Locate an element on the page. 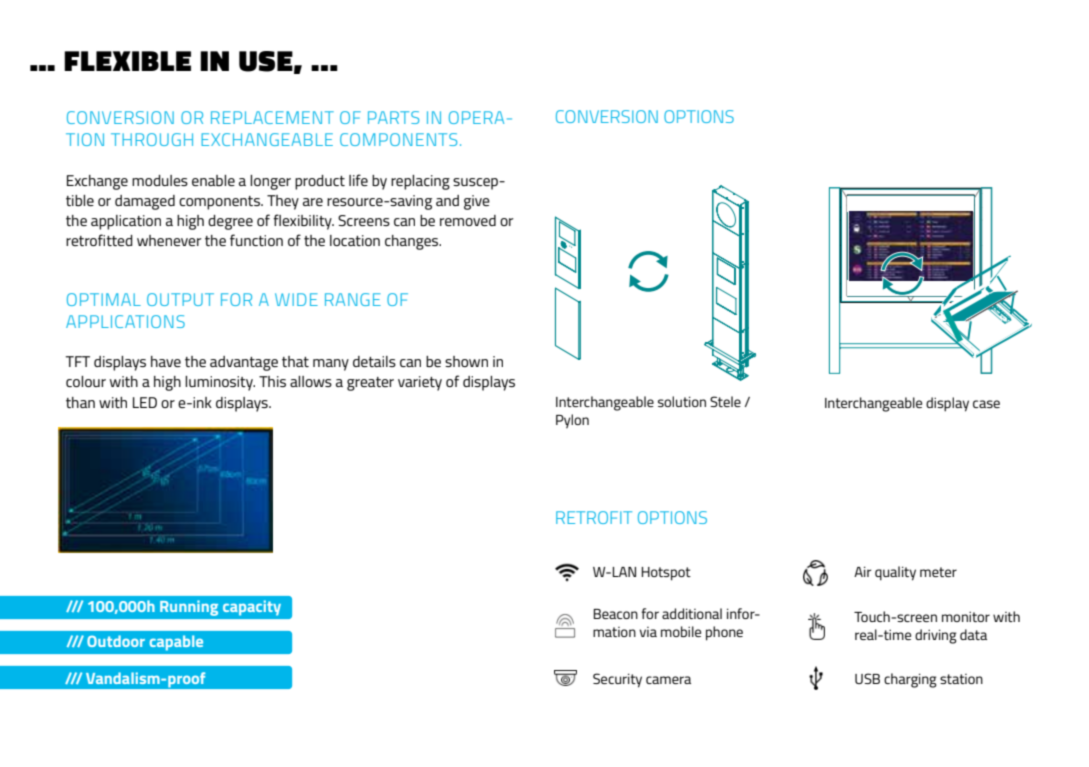  Hotspot is located at coordinates (666, 574).
